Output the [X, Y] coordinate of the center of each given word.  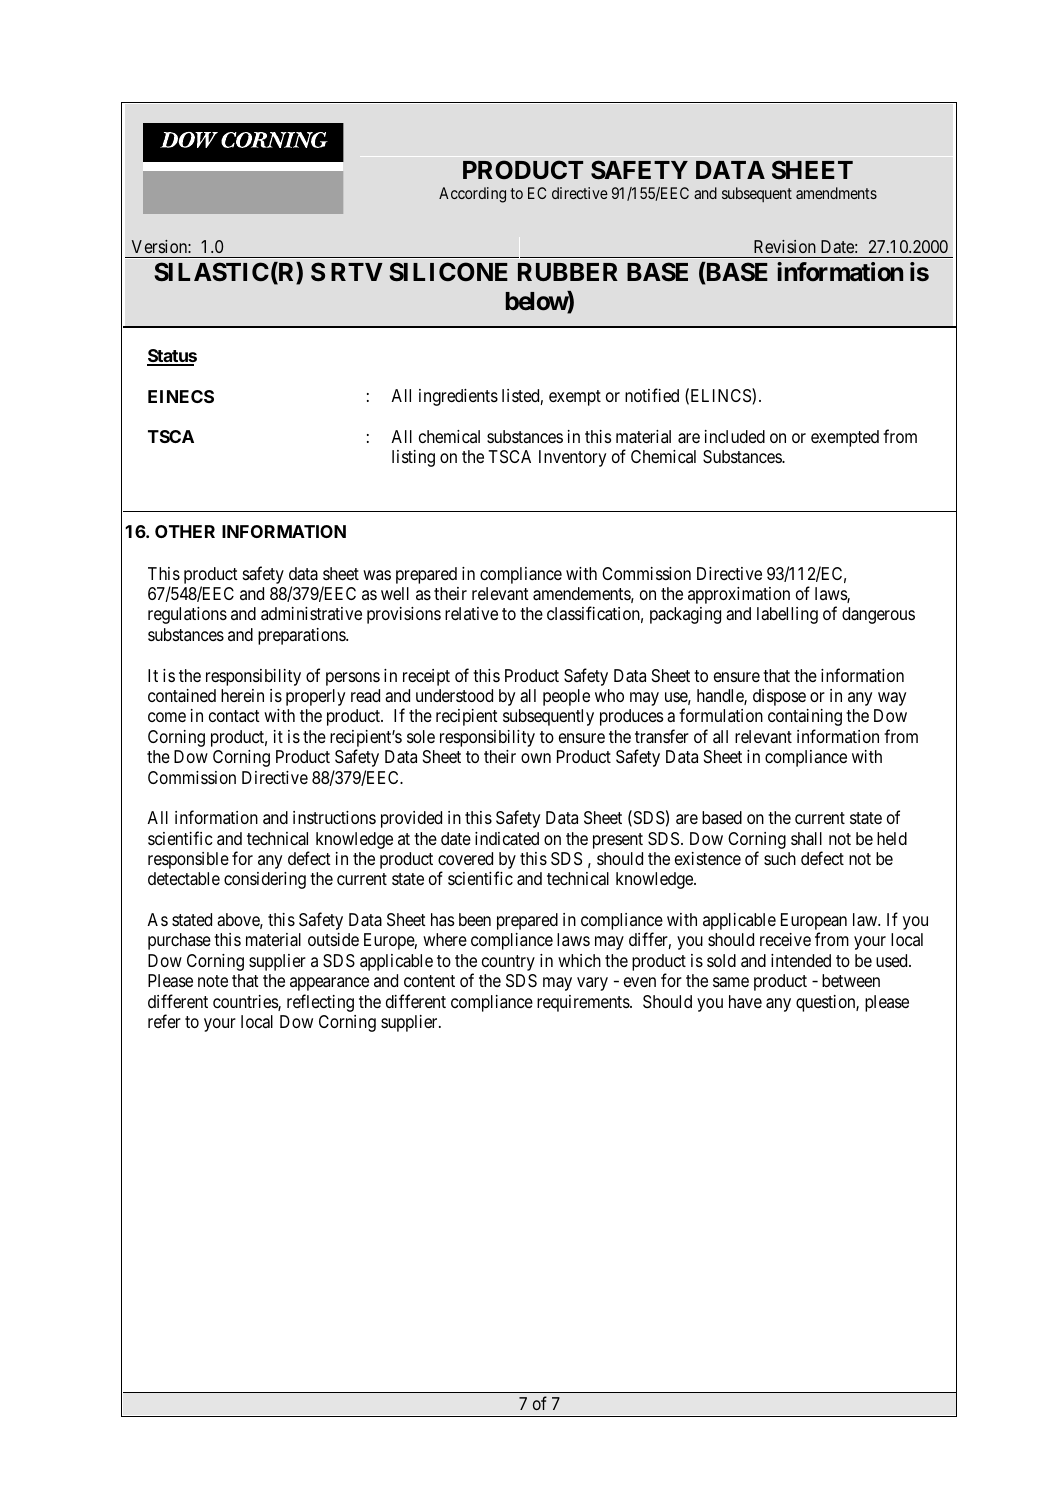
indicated [507, 839]
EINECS [181, 396]
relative [471, 613]
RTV [357, 272]
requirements [584, 1003]
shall [806, 839]
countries [246, 1003]
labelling [787, 615]
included [735, 436]
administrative [311, 613]
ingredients [458, 397]
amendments [836, 193]
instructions [334, 817]
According [472, 195]
